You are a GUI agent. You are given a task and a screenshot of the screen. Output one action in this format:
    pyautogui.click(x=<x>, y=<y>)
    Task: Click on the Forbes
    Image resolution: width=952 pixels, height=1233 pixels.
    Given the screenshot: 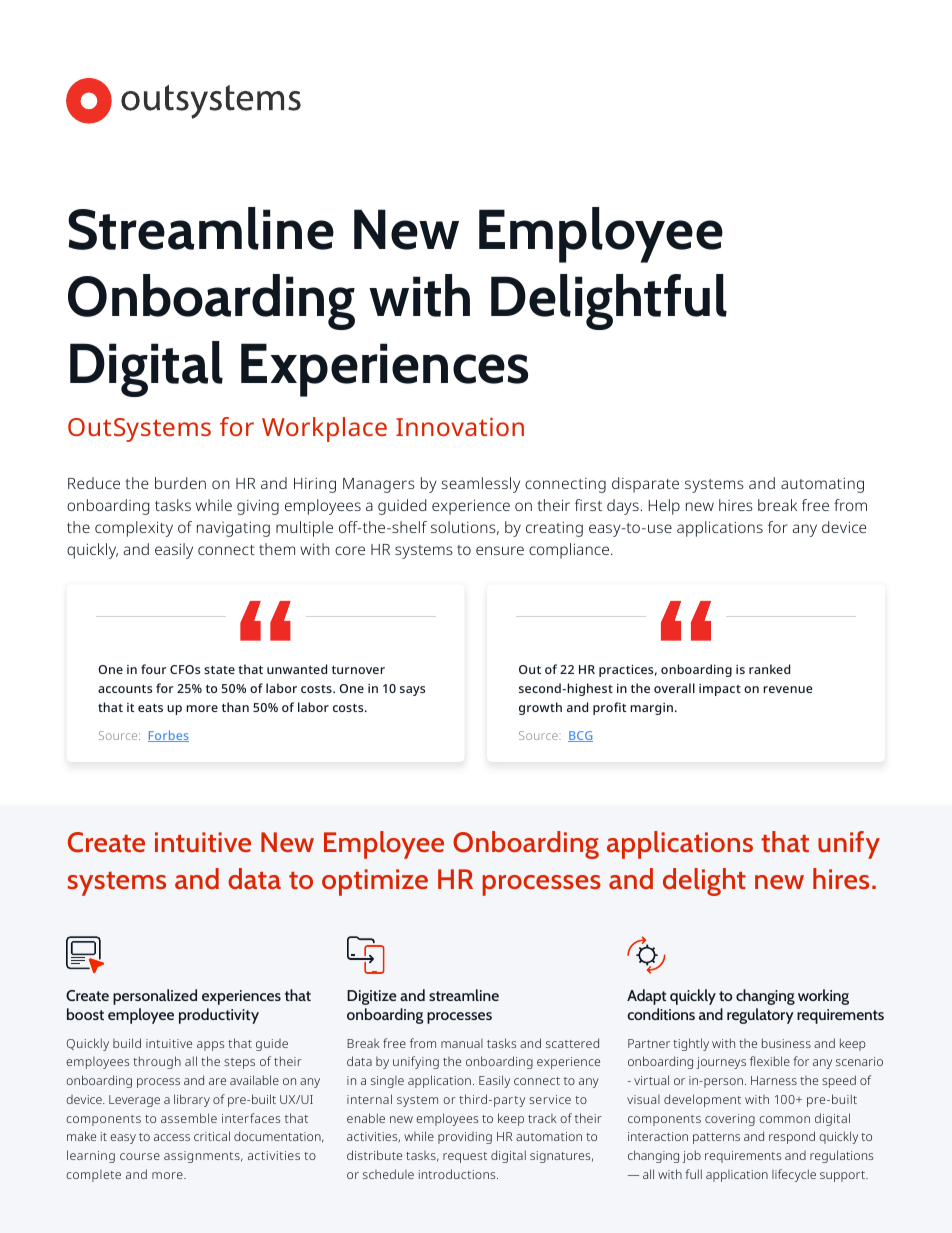 What is the action you would take?
    pyautogui.click(x=168, y=736)
